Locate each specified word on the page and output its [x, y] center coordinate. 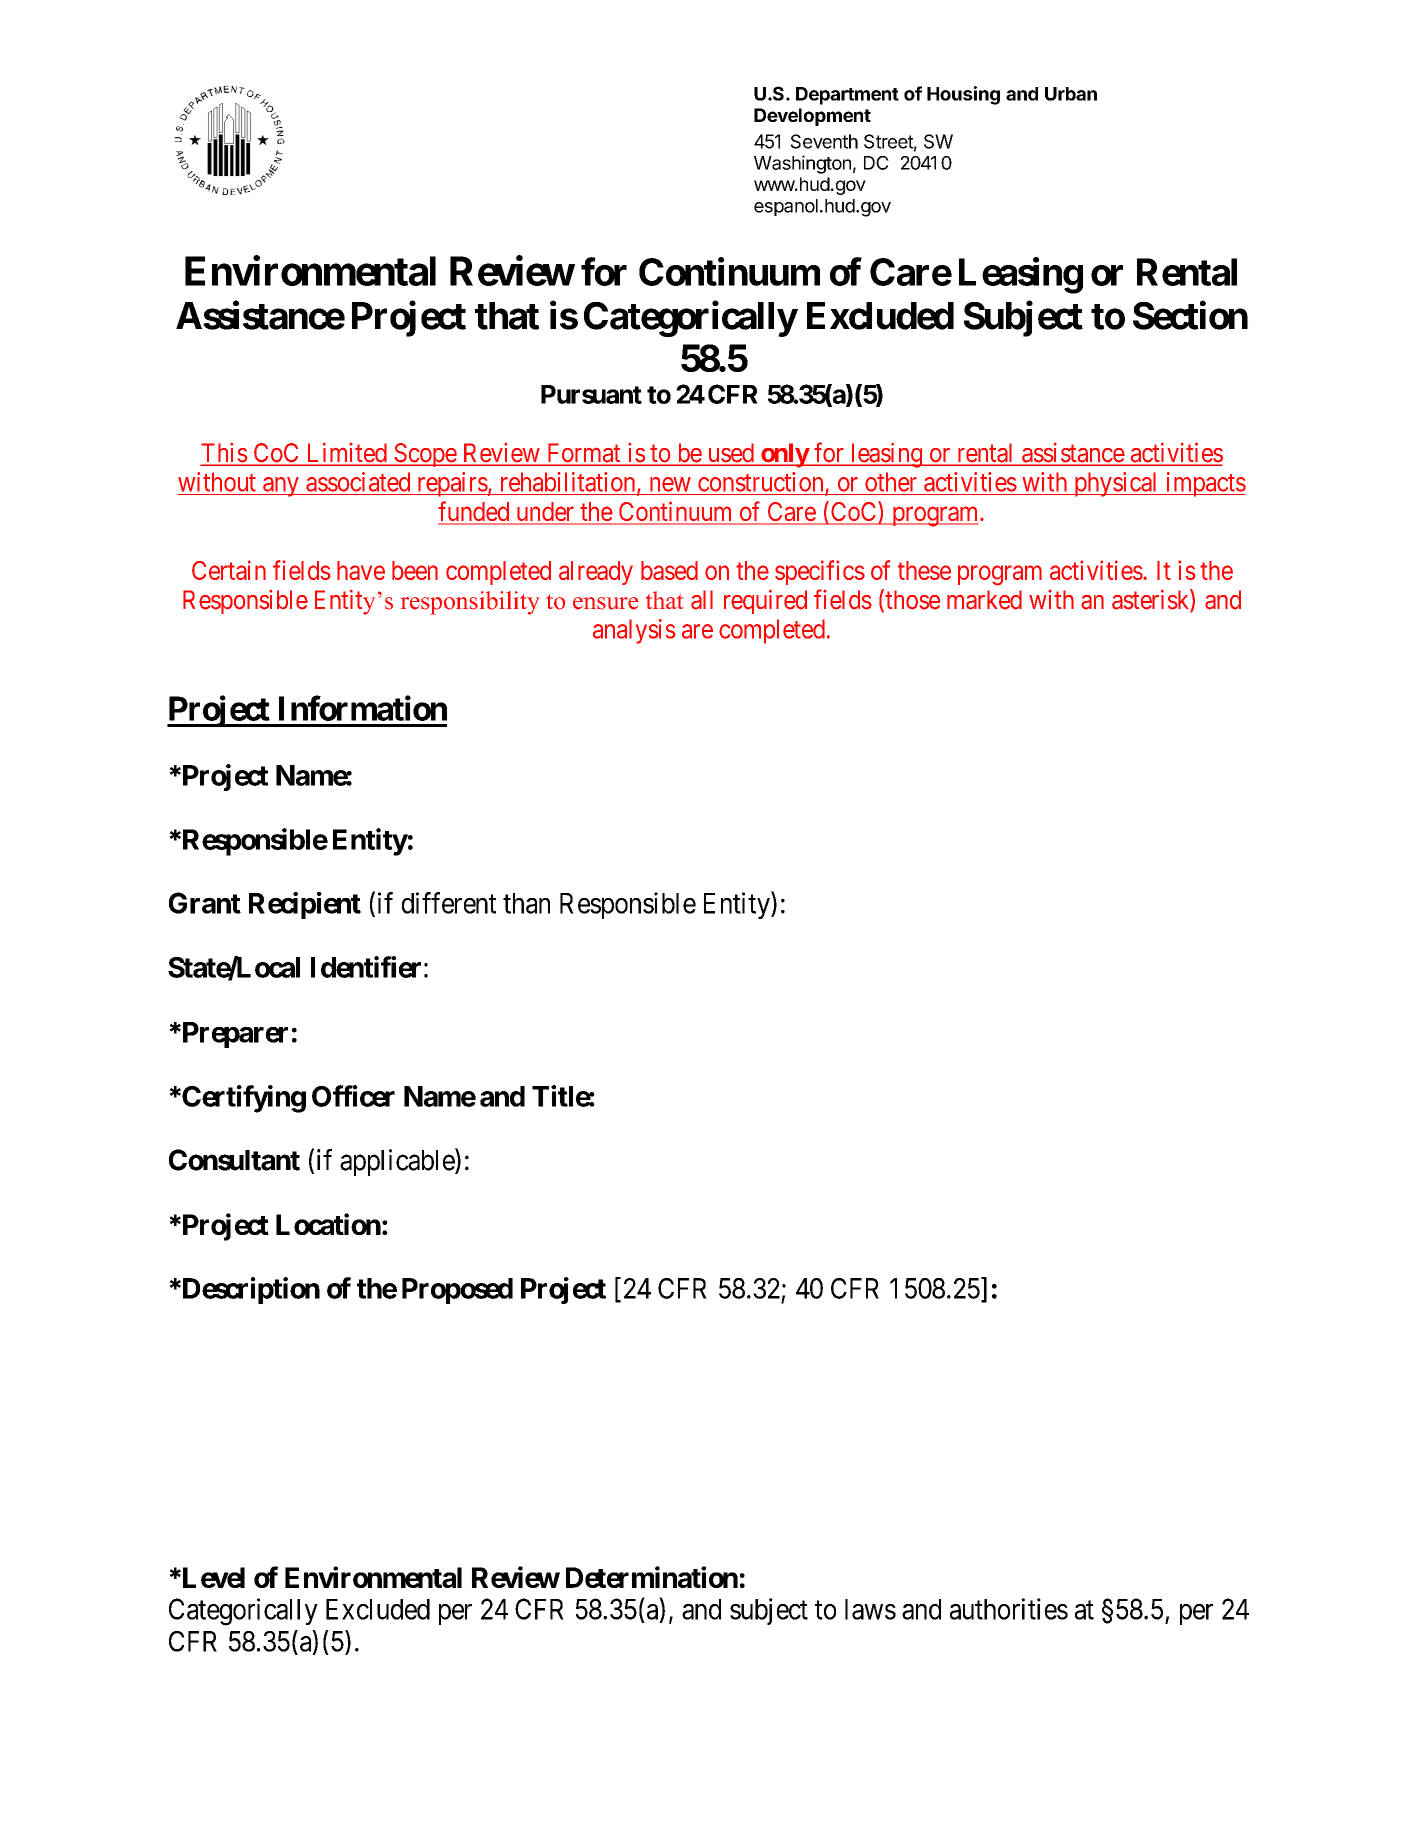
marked [984, 600]
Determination [652, 1577]
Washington [802, 164]
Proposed [457, 1291]
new [670, 484]
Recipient [305, 905]
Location [328, 1224]
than [526, 903]
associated [358, 482]
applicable [398, 1162]
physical [1116, 484]
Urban [1071, 94]
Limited [346, 454]
